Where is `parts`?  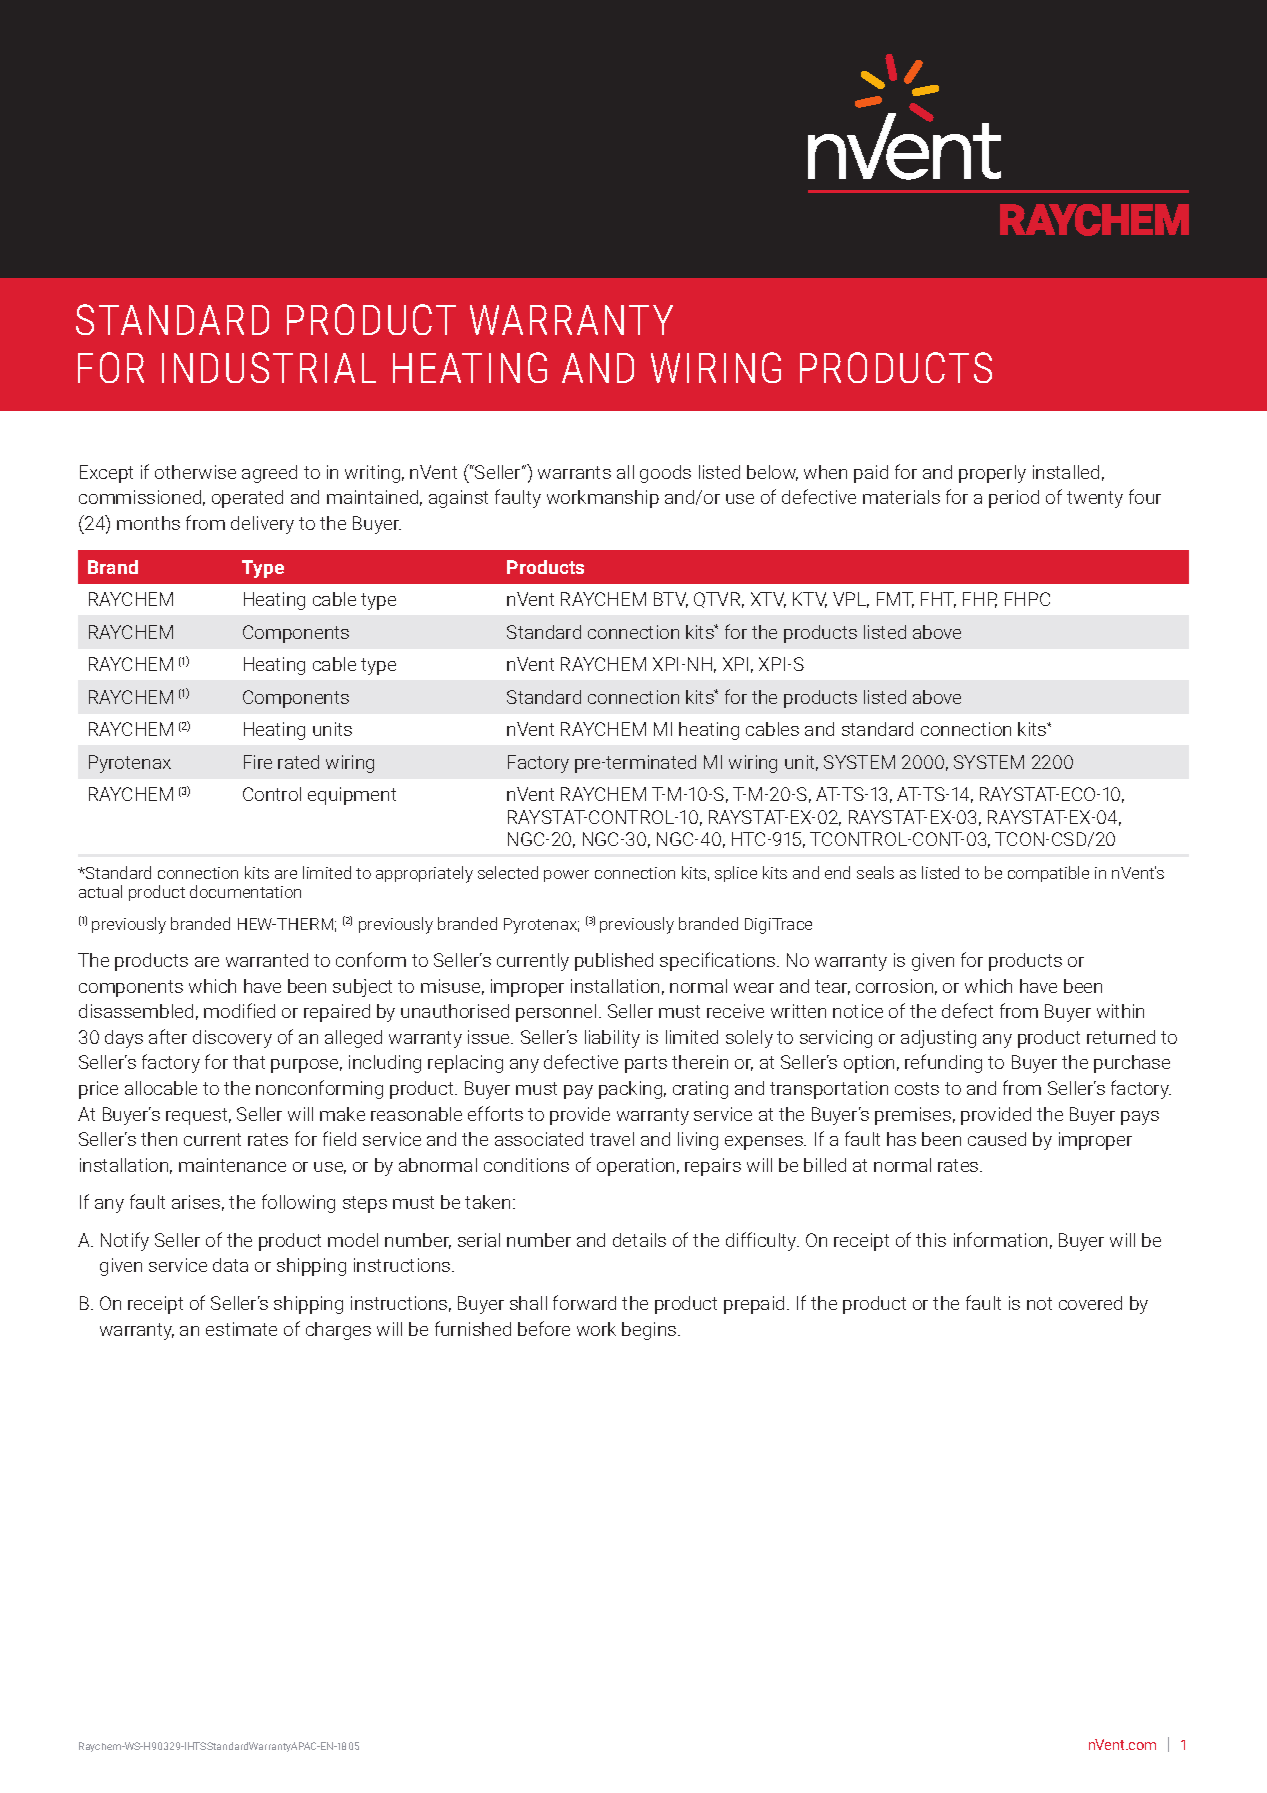
parts is located at coordinates (646, 1064).
